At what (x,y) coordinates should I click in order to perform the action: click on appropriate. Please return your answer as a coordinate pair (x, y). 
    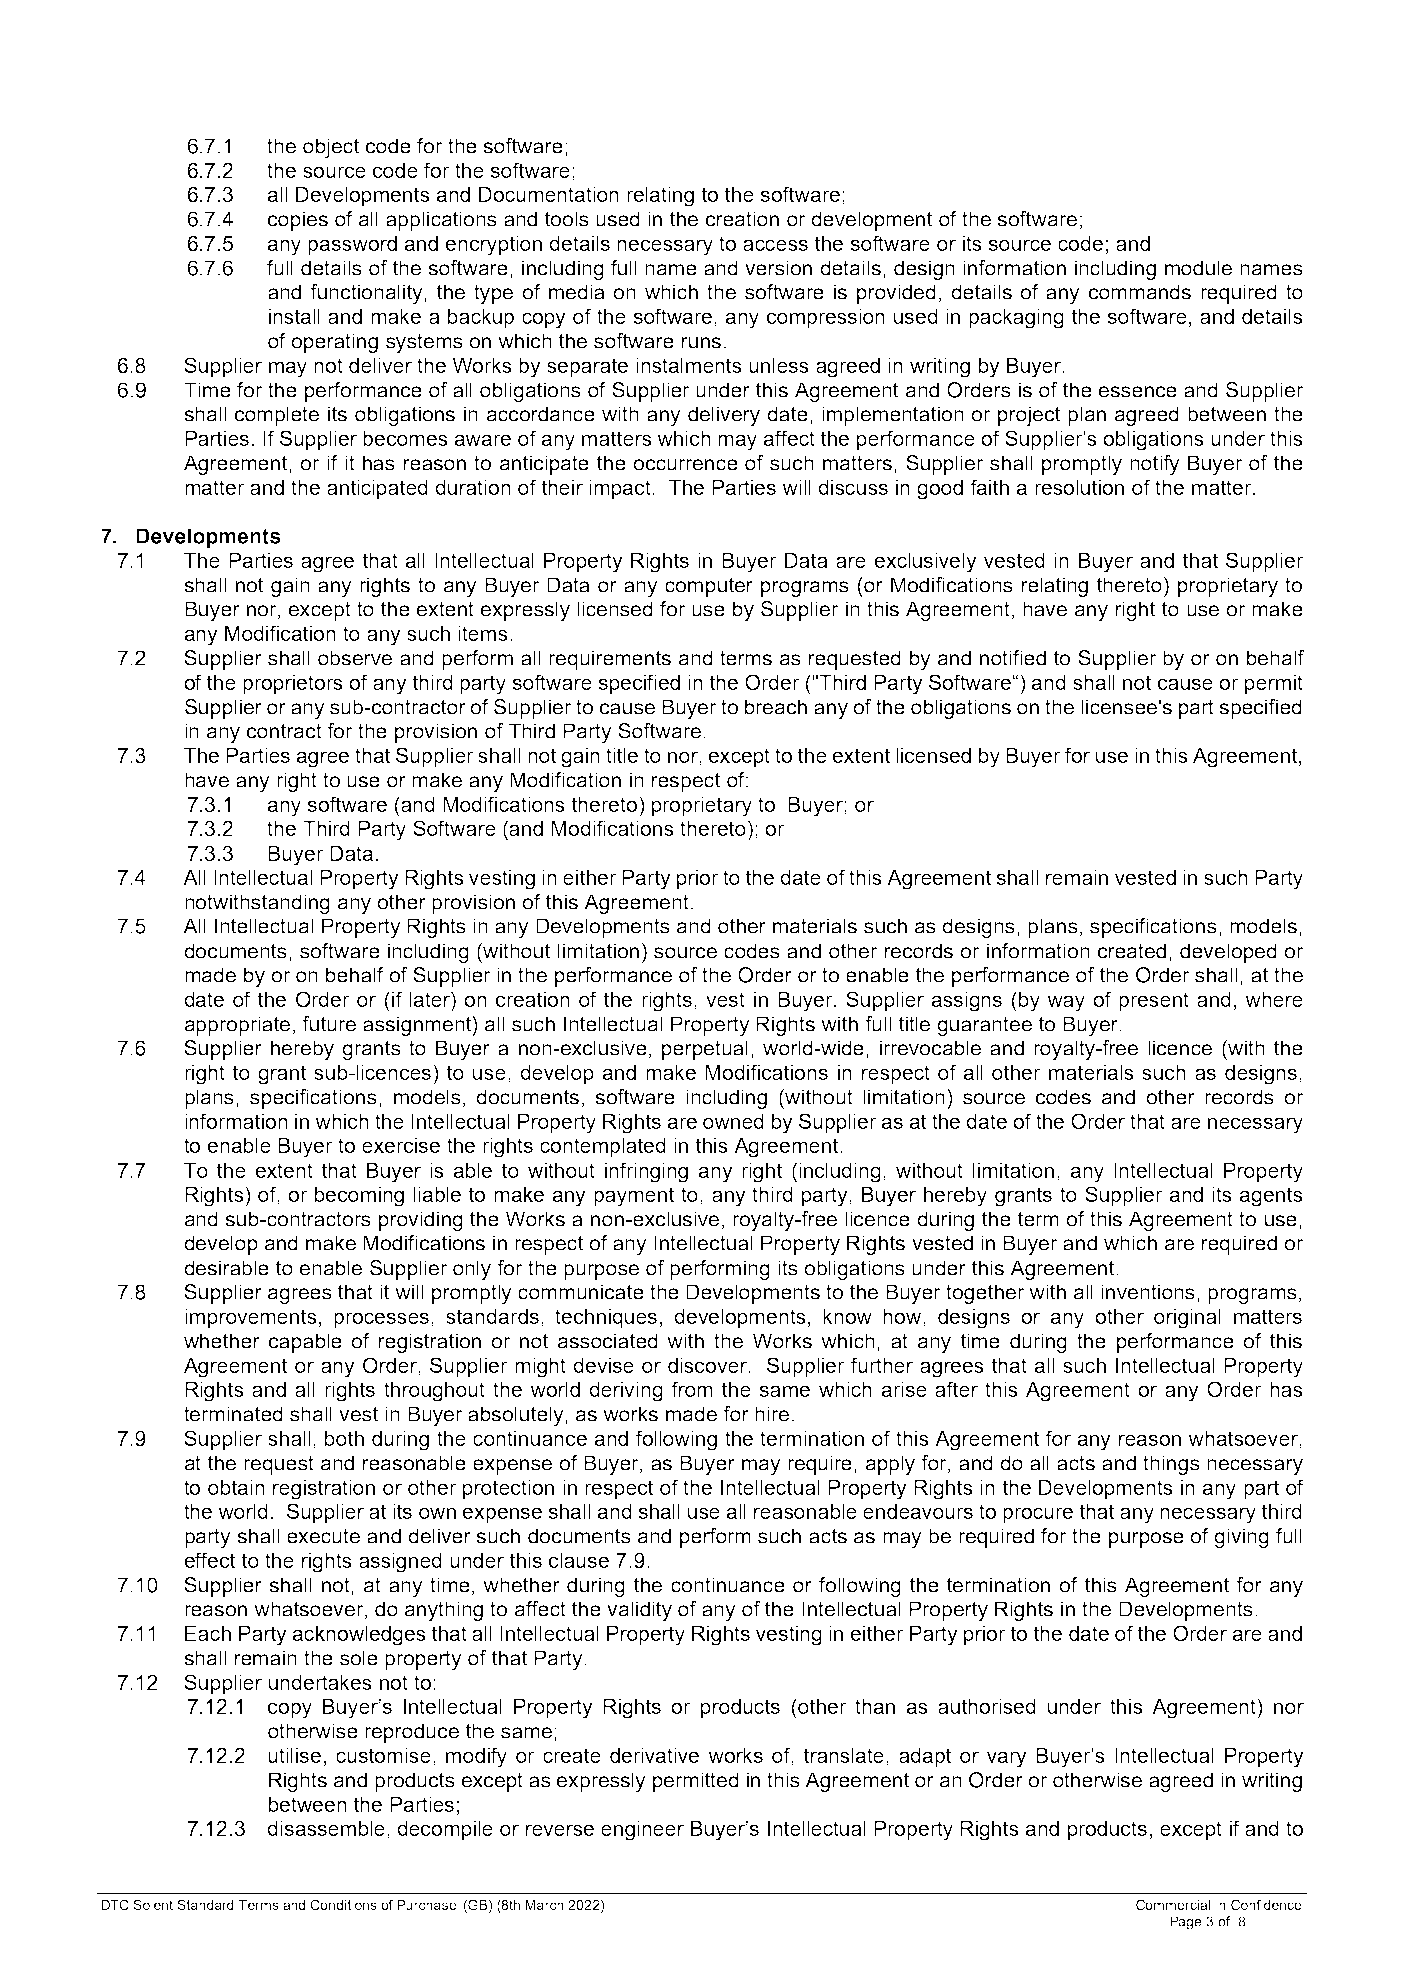
    Looking at the image, I should click on (237, 1026).
